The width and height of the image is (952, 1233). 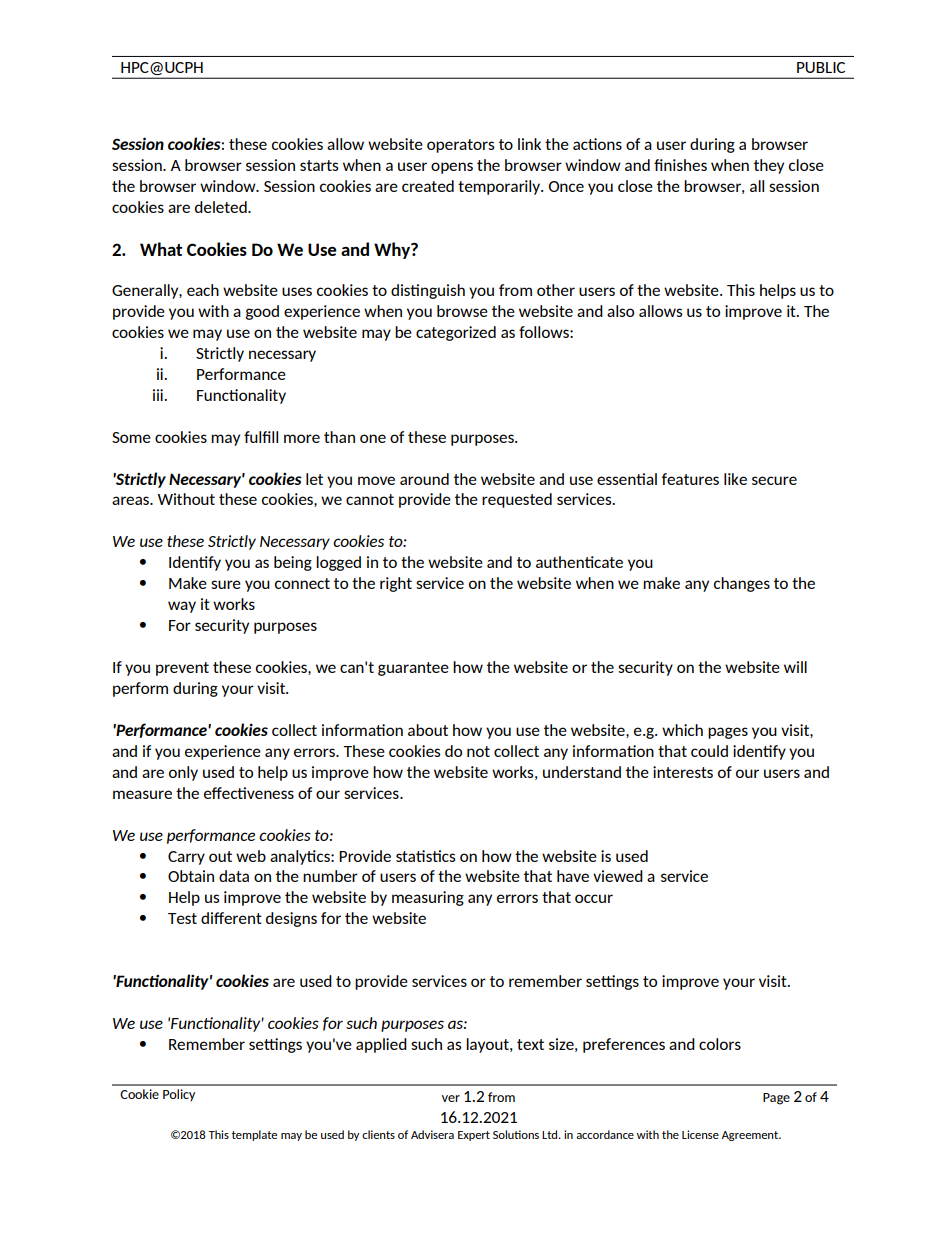 I want to click on about, so click(x=428, y=730).
